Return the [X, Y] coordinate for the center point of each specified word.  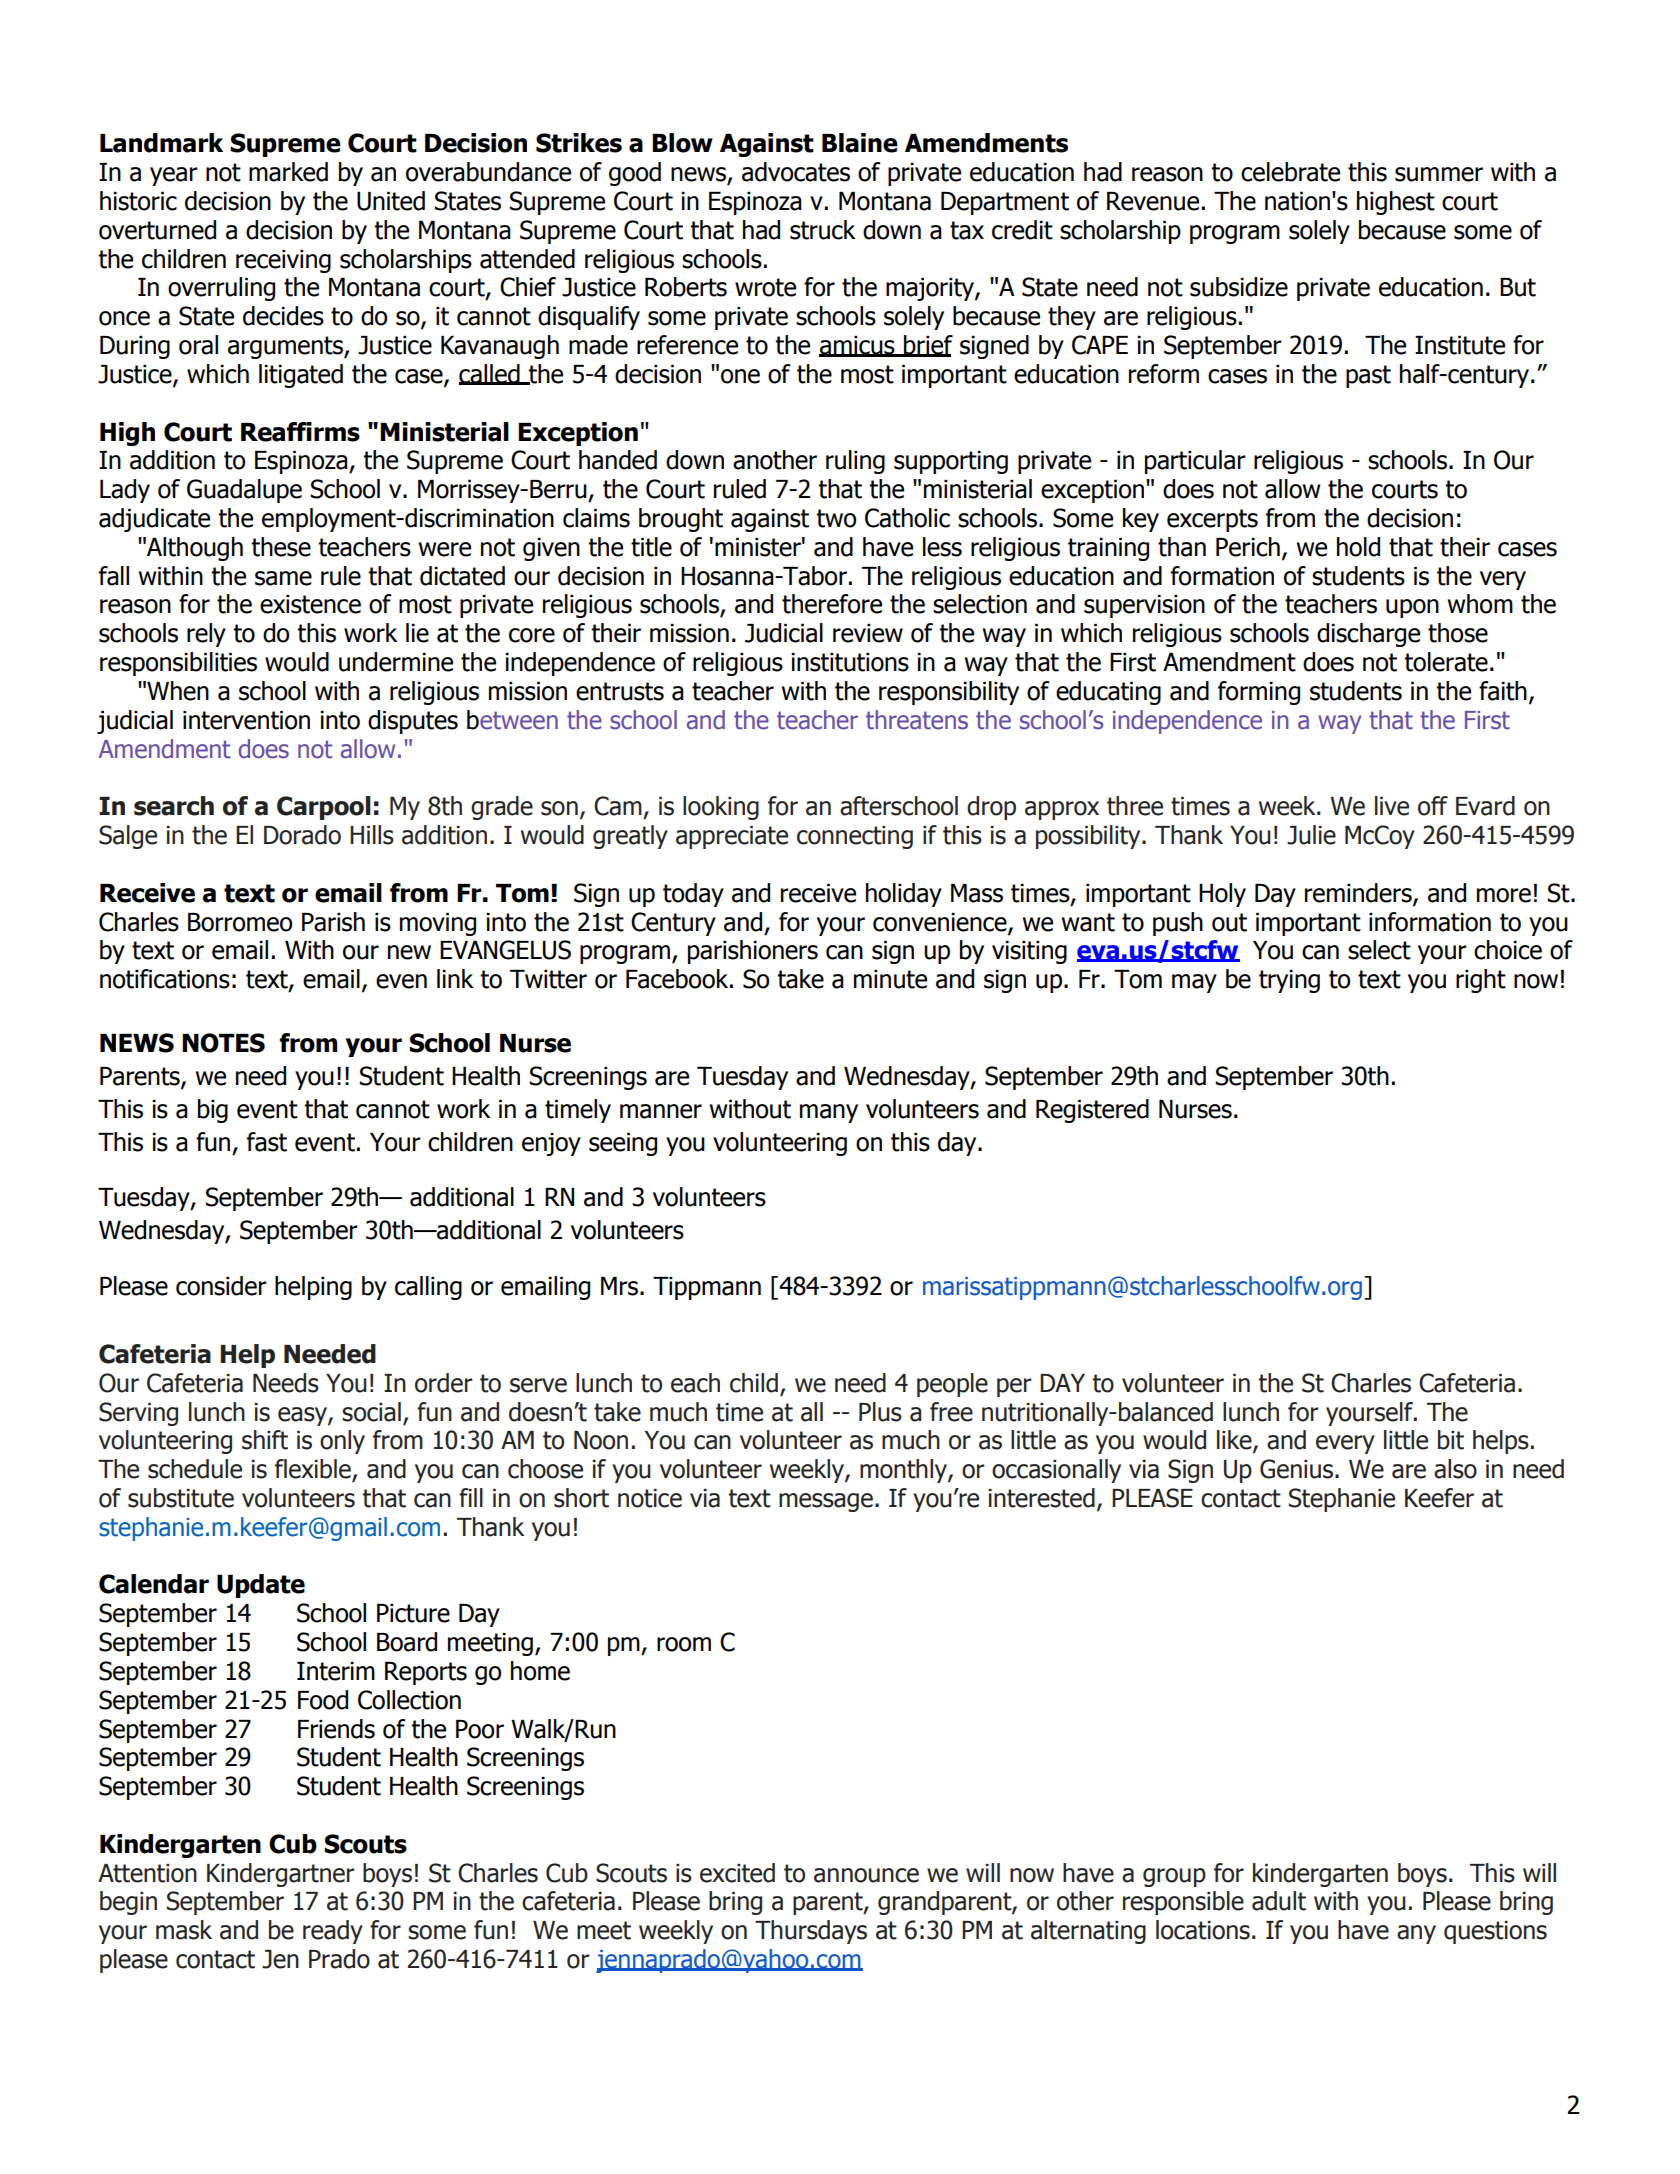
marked [288, 172]
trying [1289, 981]
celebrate [1290, 172]
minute [890, 979]
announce [866, 1875]
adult [1279, 1901]
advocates [796, 172]
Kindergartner [281, 1875]
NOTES [223, 1043]
